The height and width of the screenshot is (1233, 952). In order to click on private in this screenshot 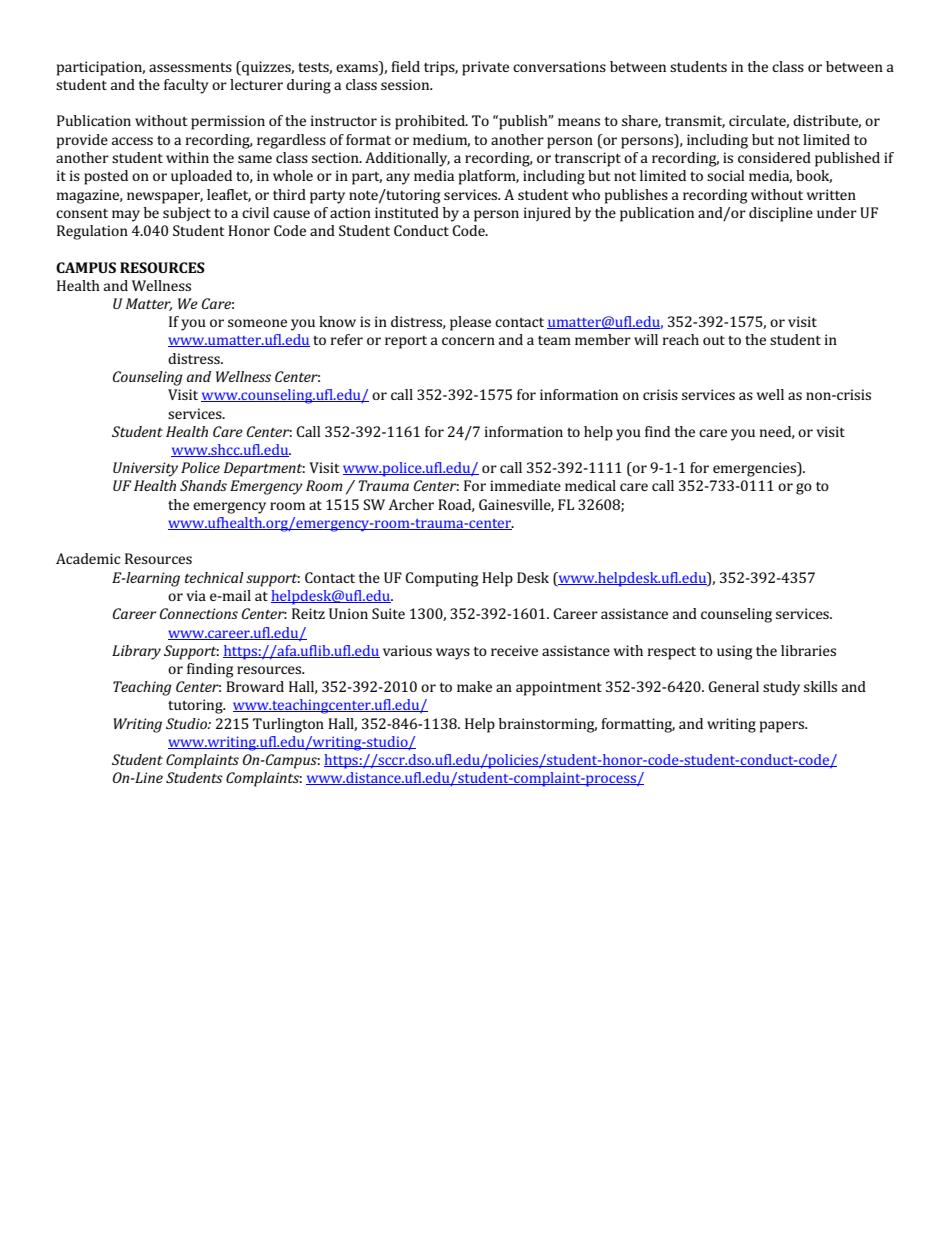, I will do `click(485, 68)`.
